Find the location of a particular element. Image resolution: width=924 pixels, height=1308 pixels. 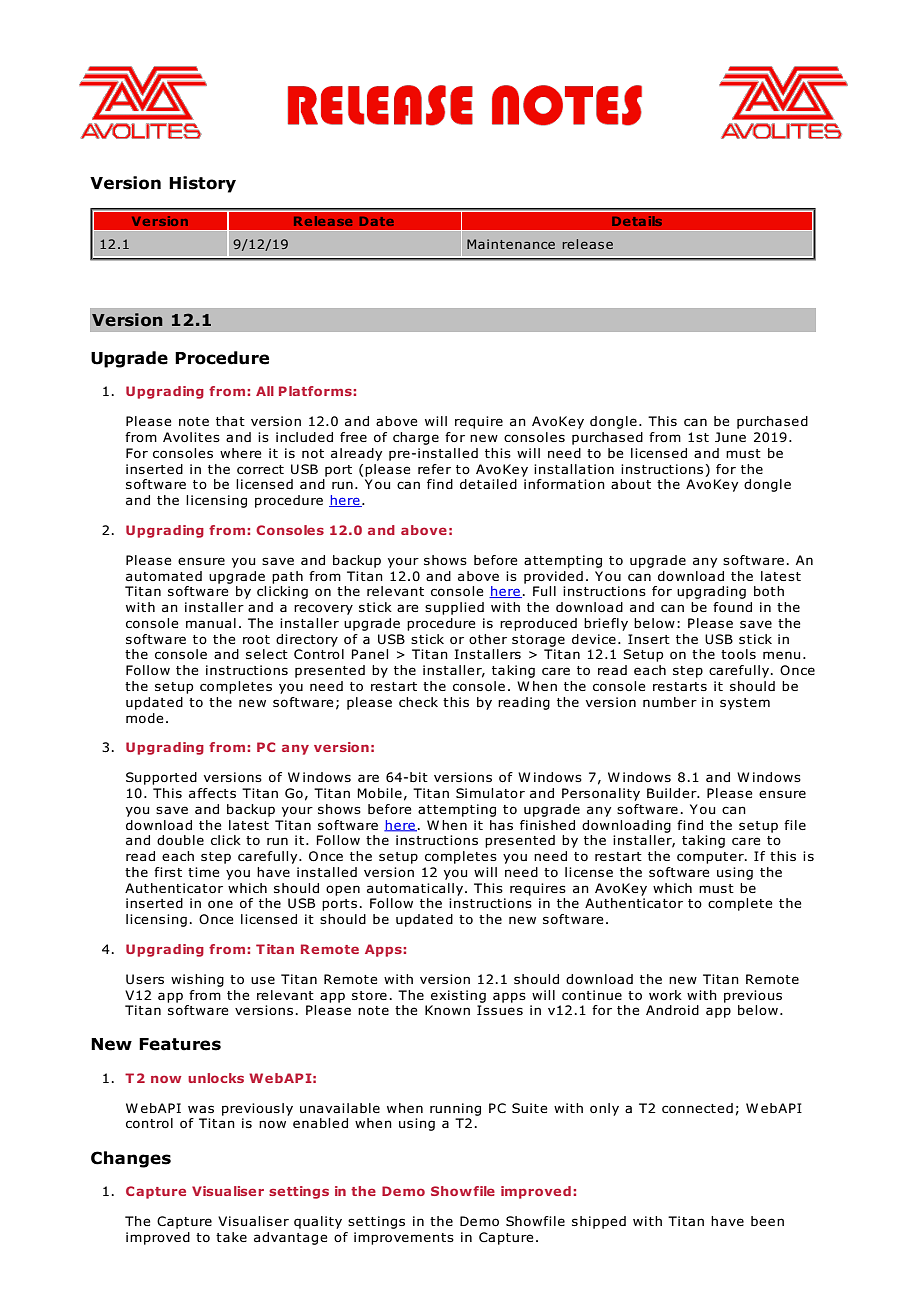

number is located at coordinates (670, 702).
